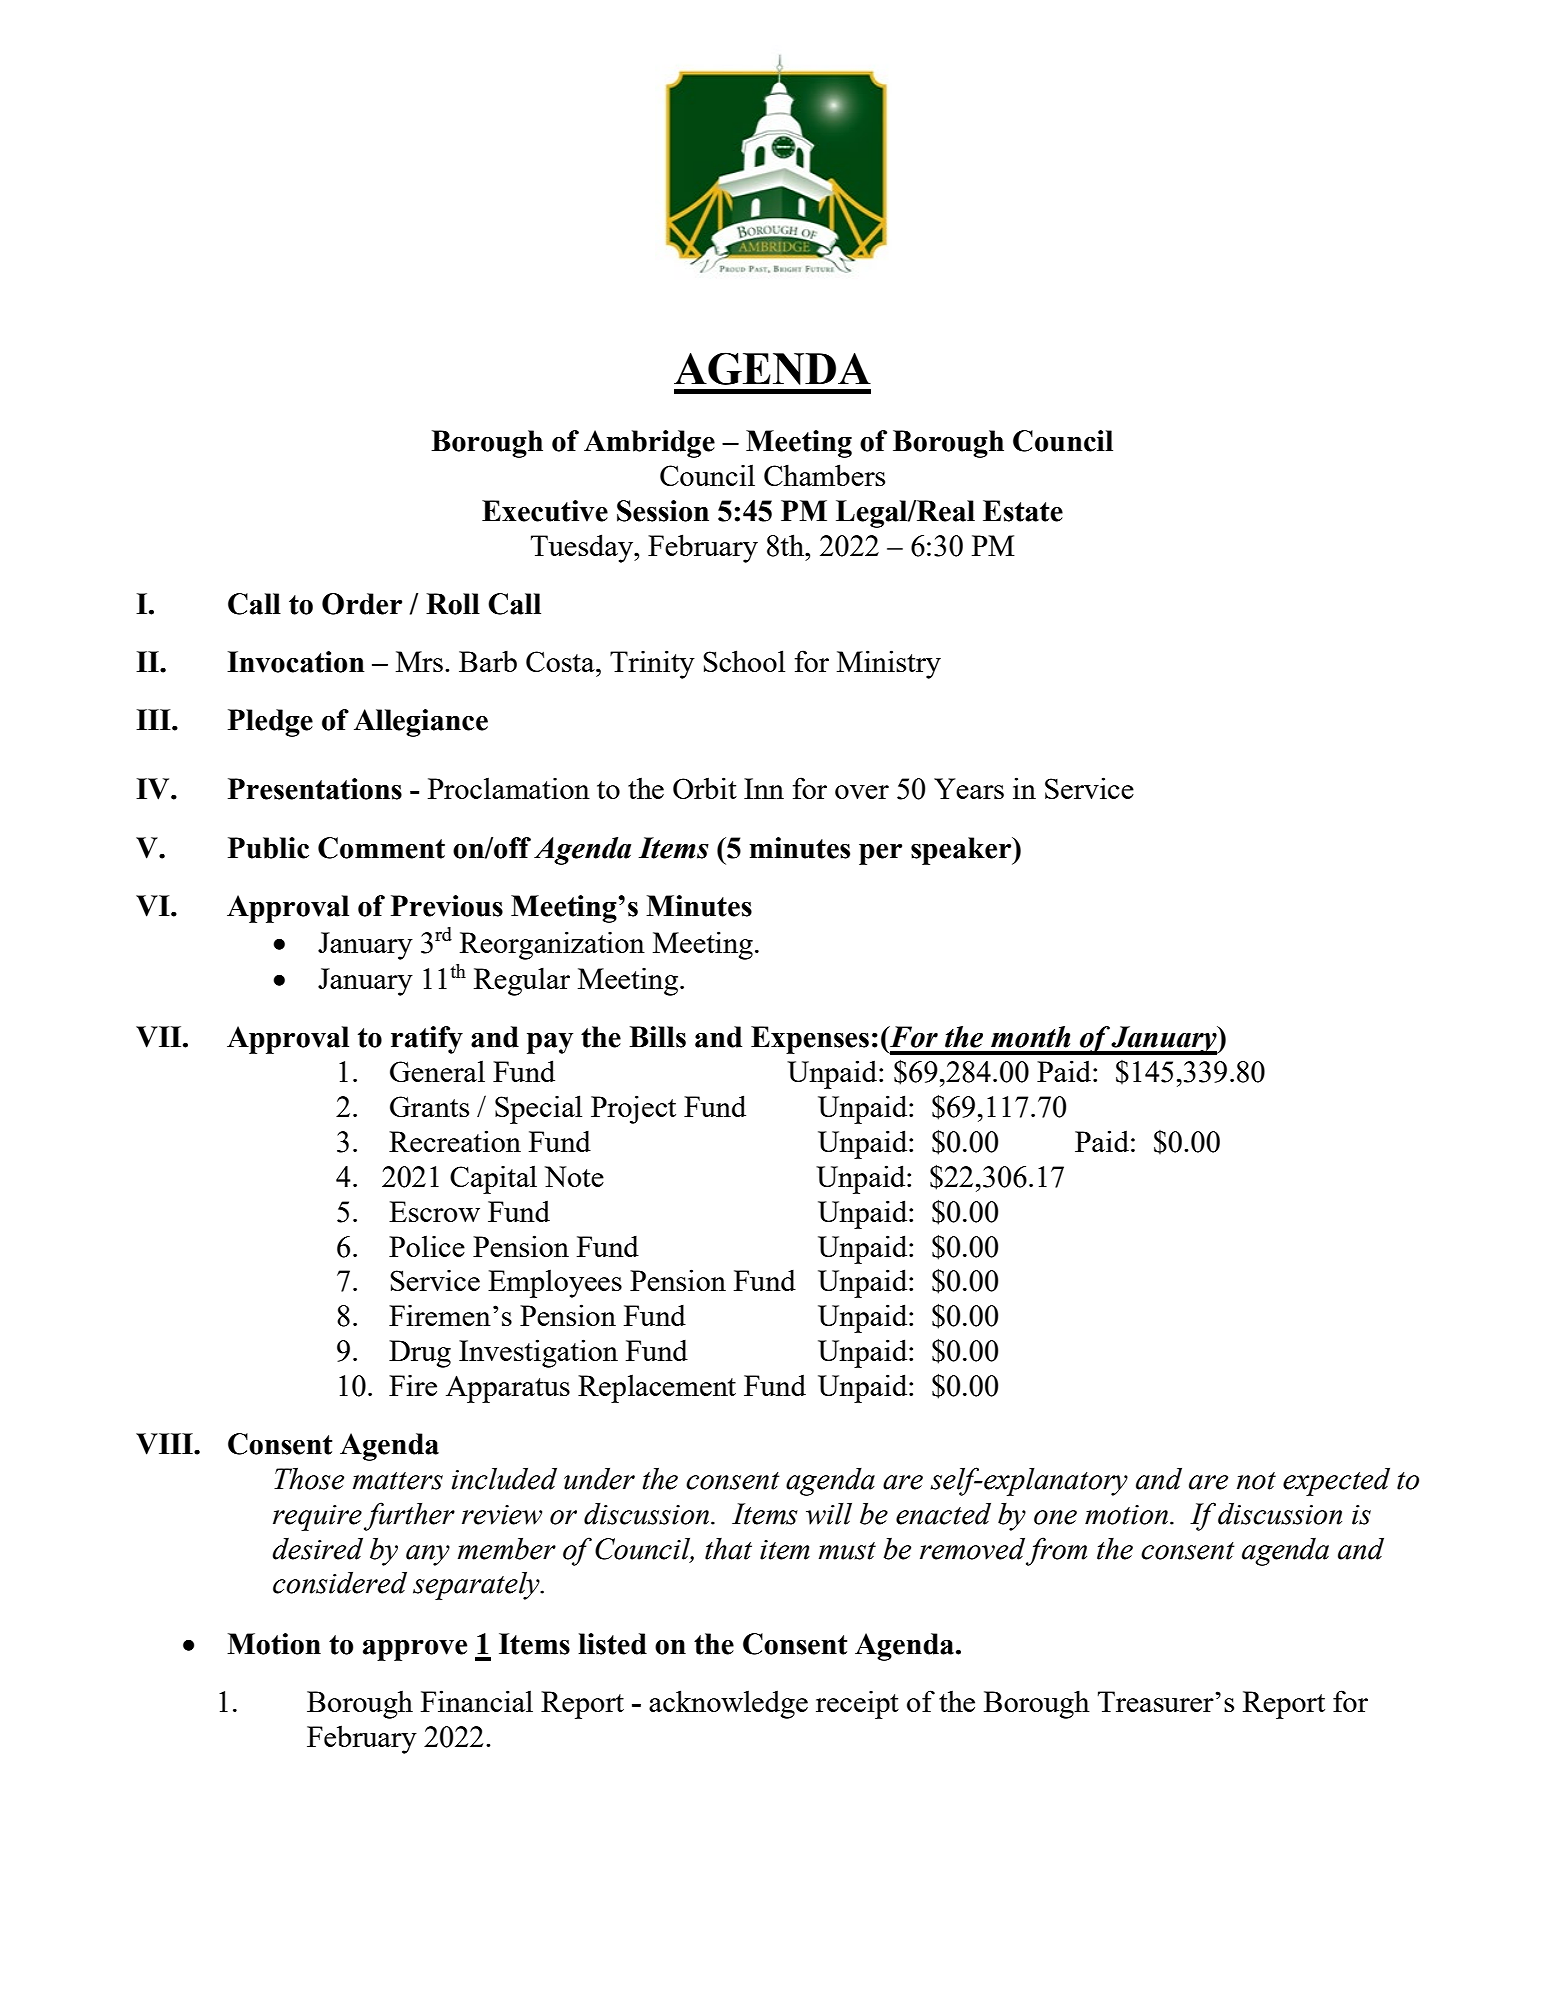 The height and width of the page is (2000, 1545). I want to click on month, so click(1030, 1037).
